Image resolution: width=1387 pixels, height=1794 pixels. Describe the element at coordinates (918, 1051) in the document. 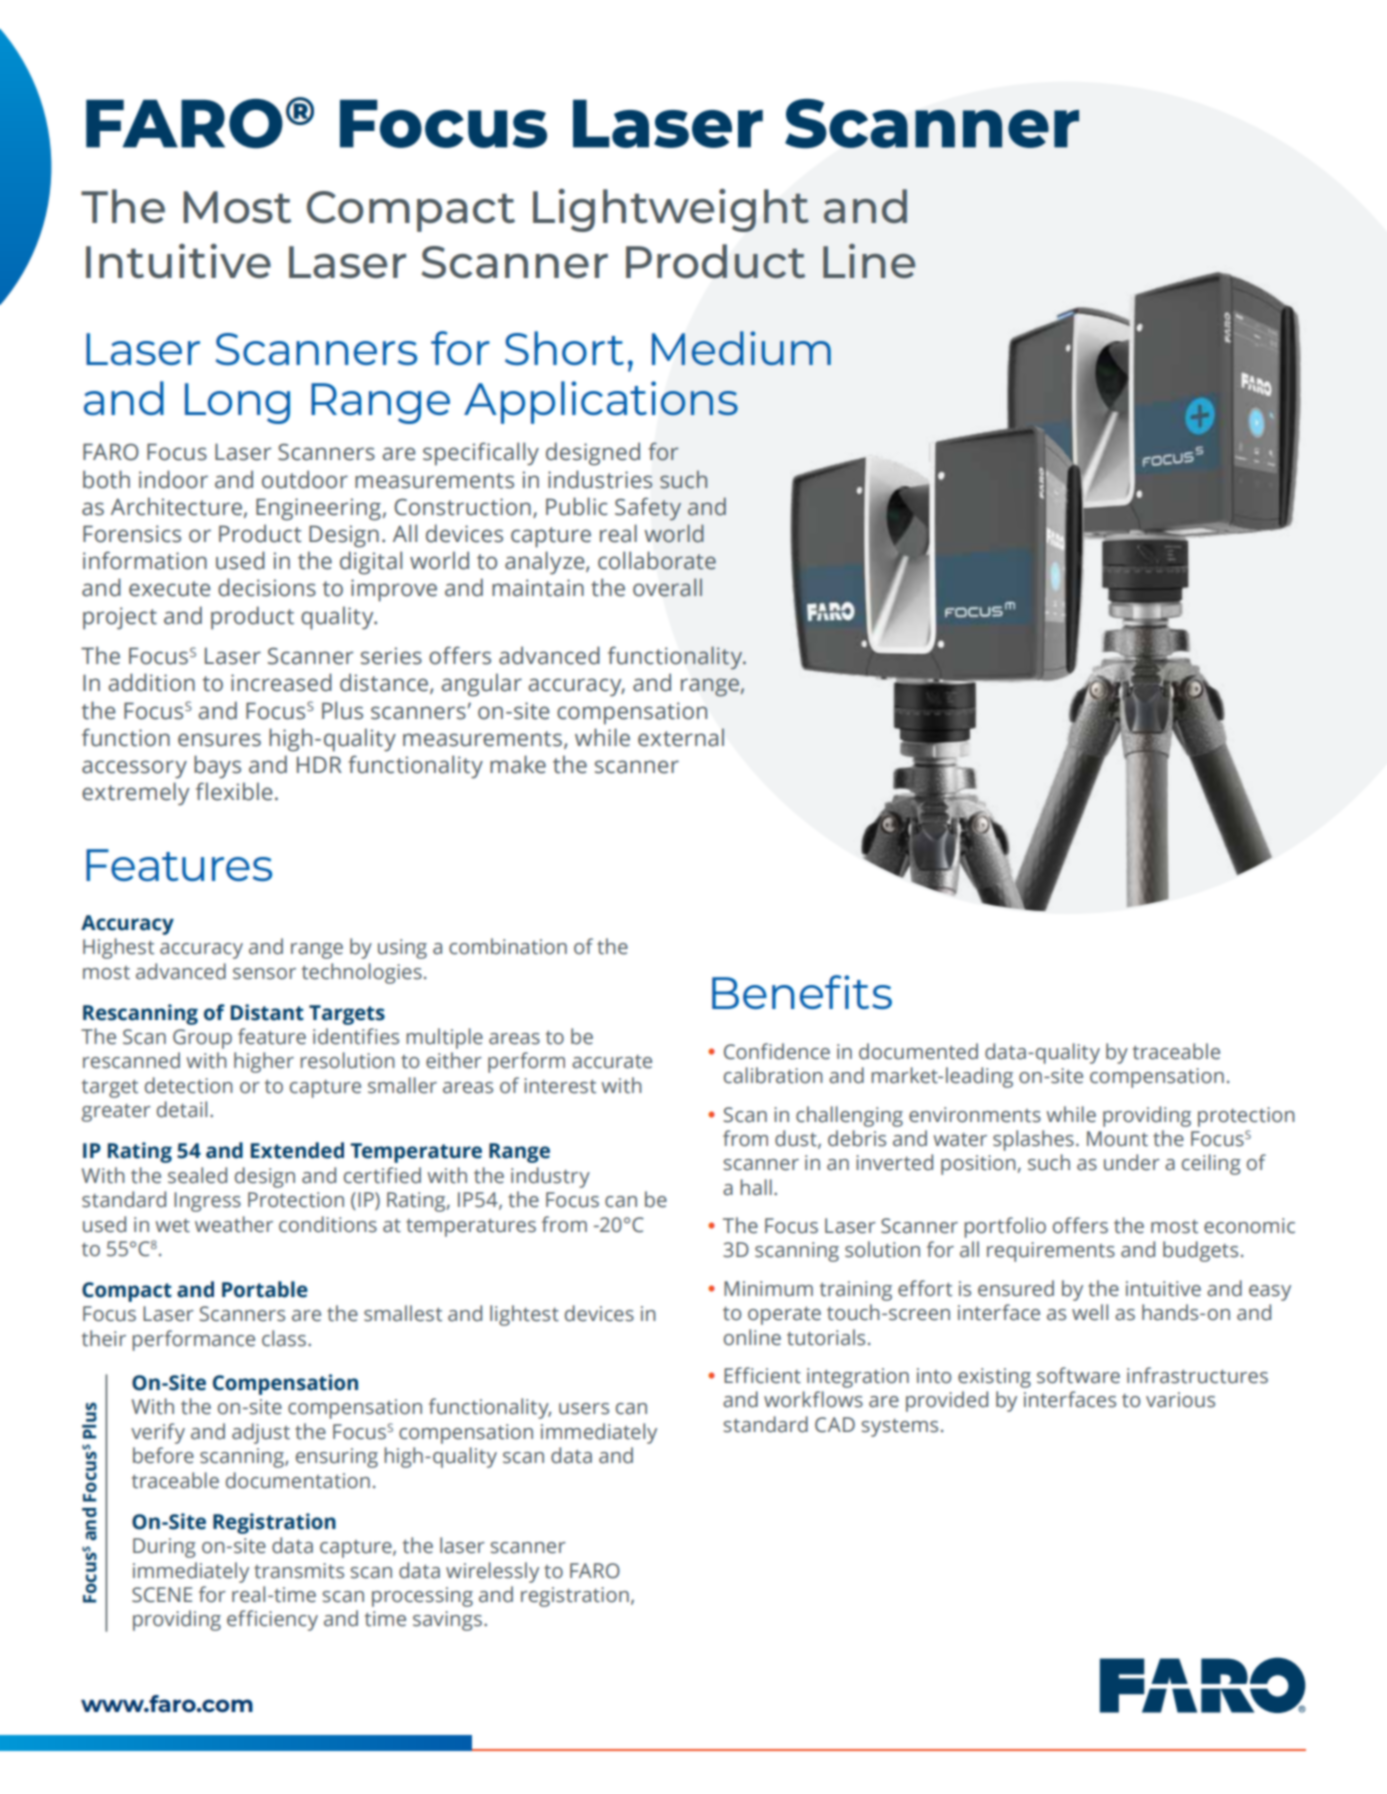

I see `documented` at that location.
